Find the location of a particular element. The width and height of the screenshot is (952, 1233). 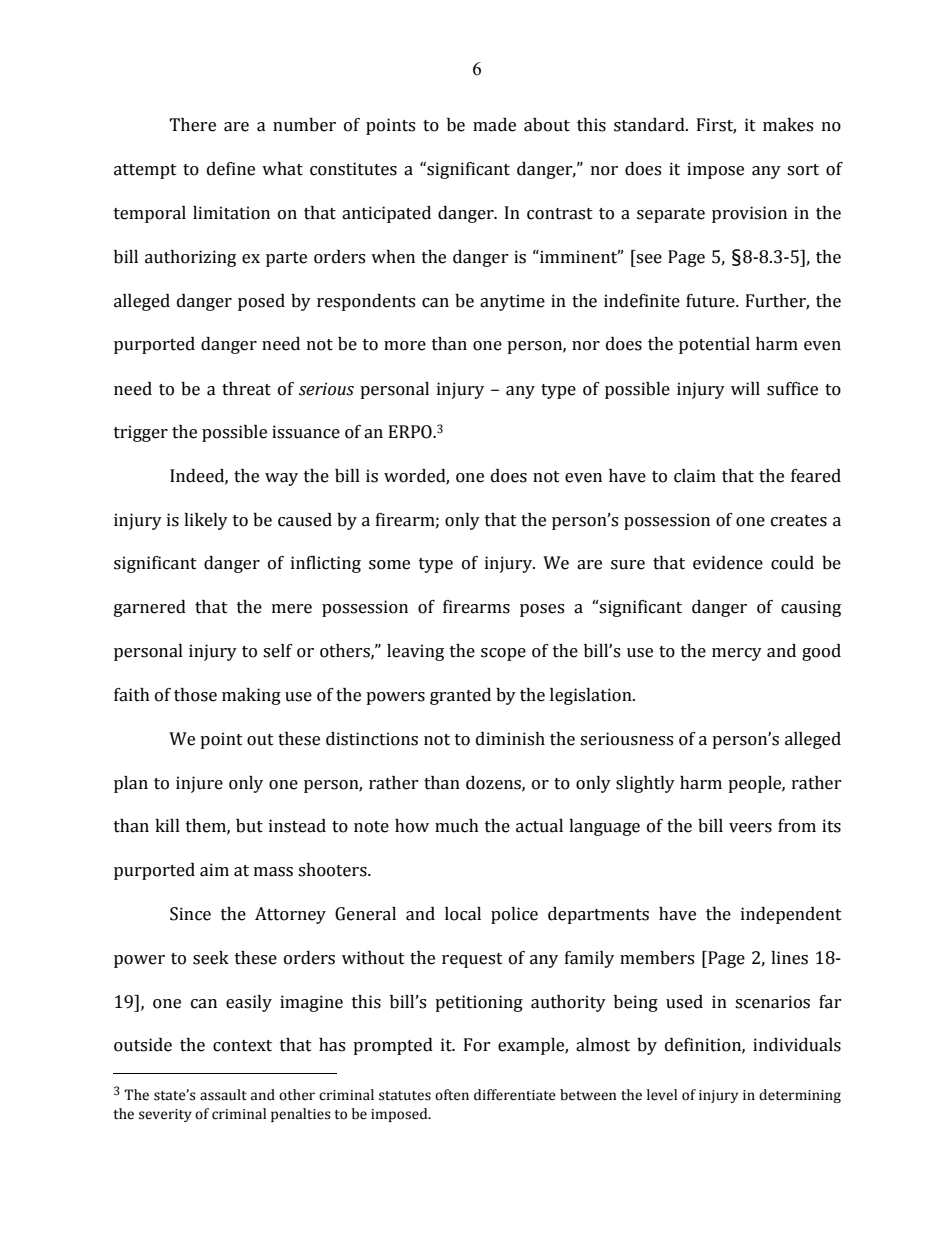

assault is located at coordinates (223, 1095).
